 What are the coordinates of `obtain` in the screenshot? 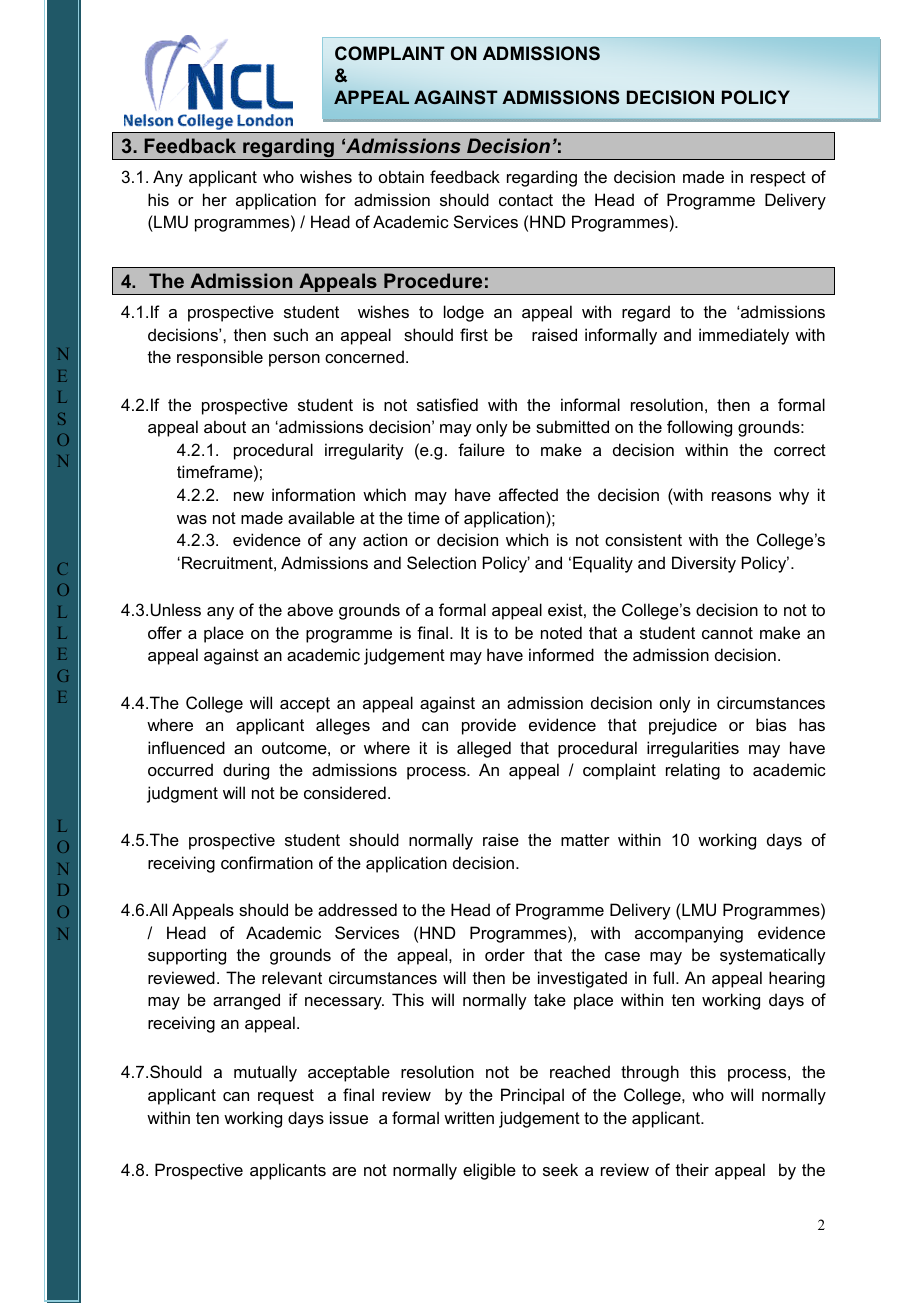 It's located at (401, 176).
